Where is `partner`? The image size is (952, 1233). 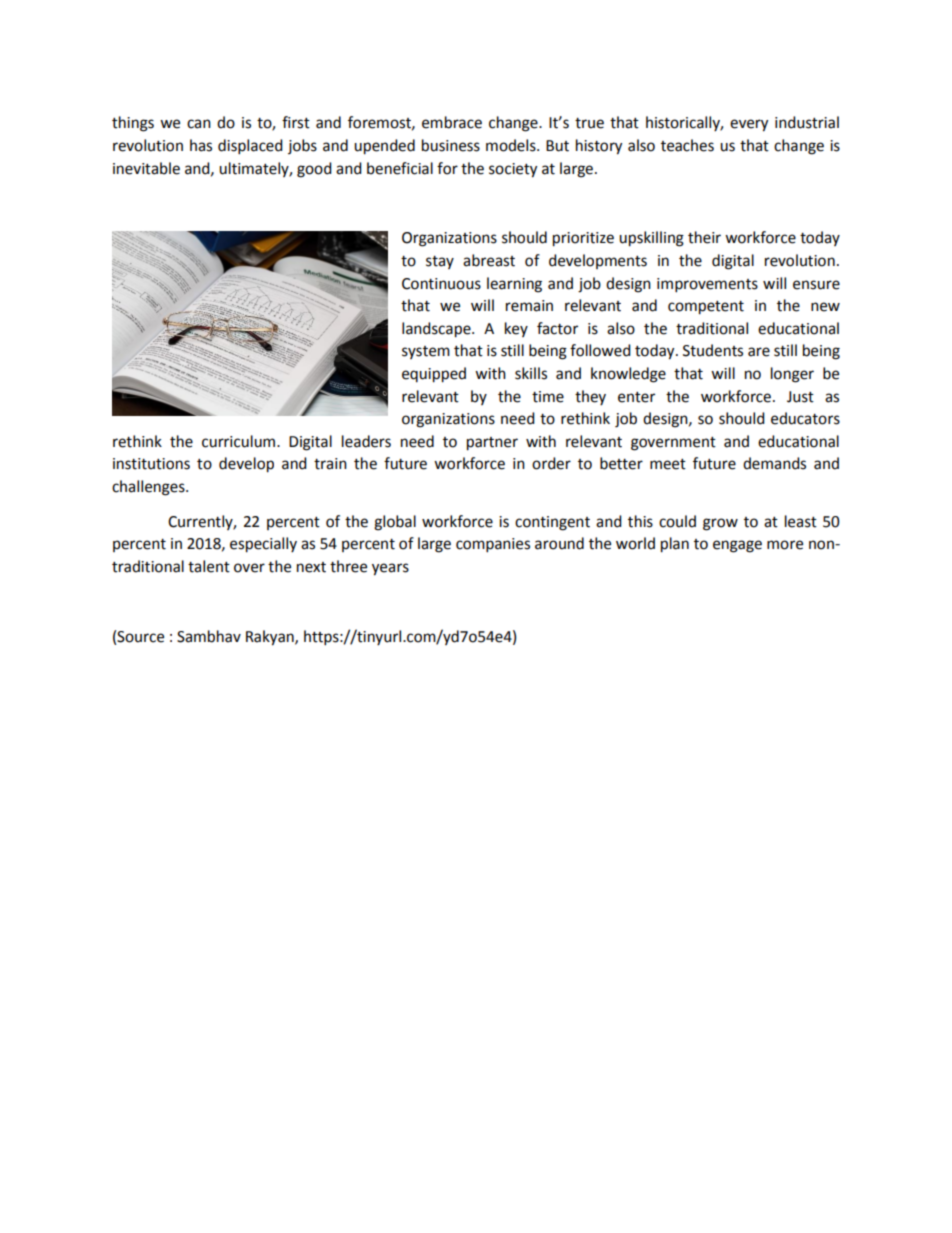
partner is located at coordinates (492, 444).
